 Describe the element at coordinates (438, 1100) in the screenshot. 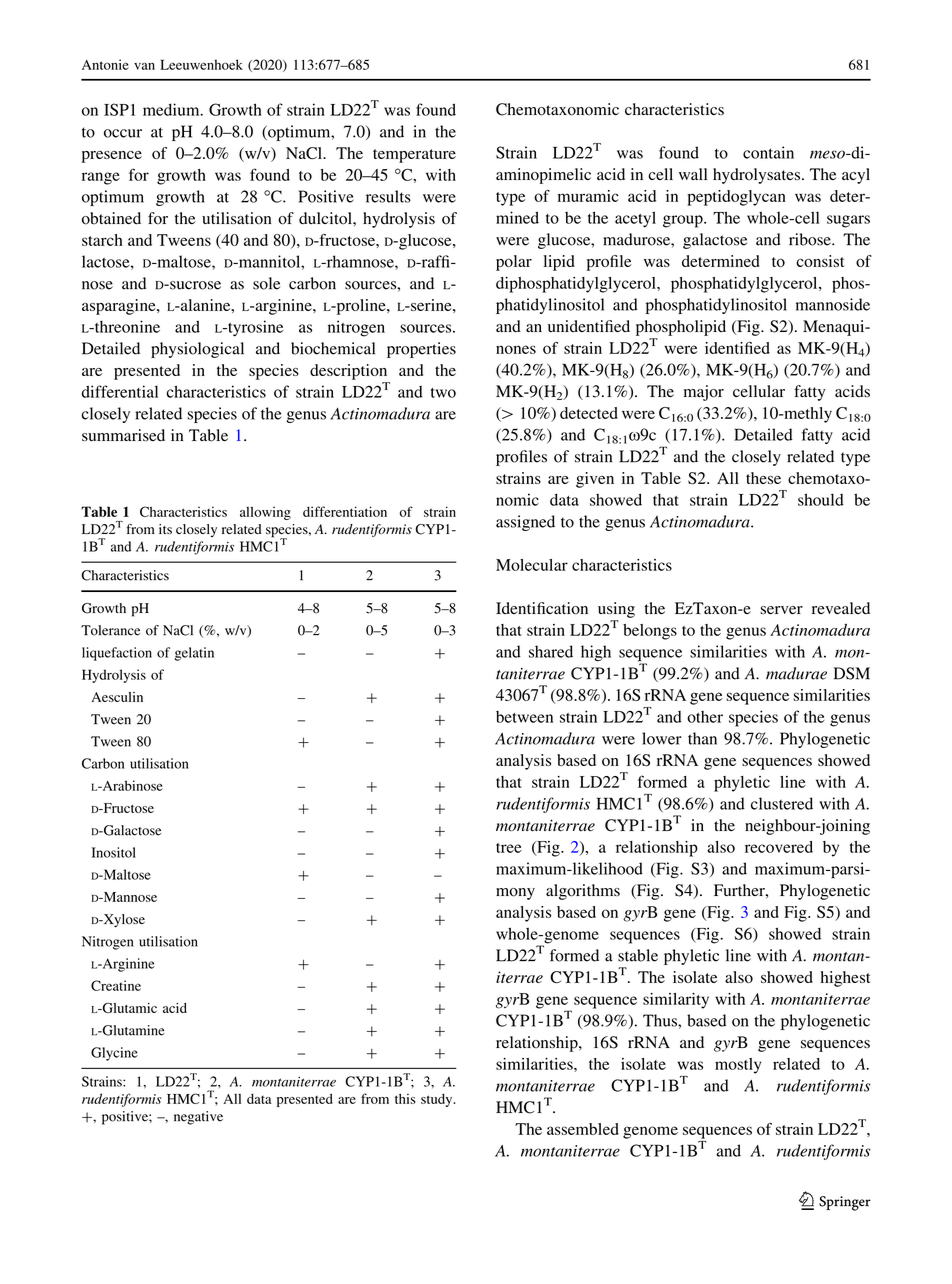

I see `study` at that location.
